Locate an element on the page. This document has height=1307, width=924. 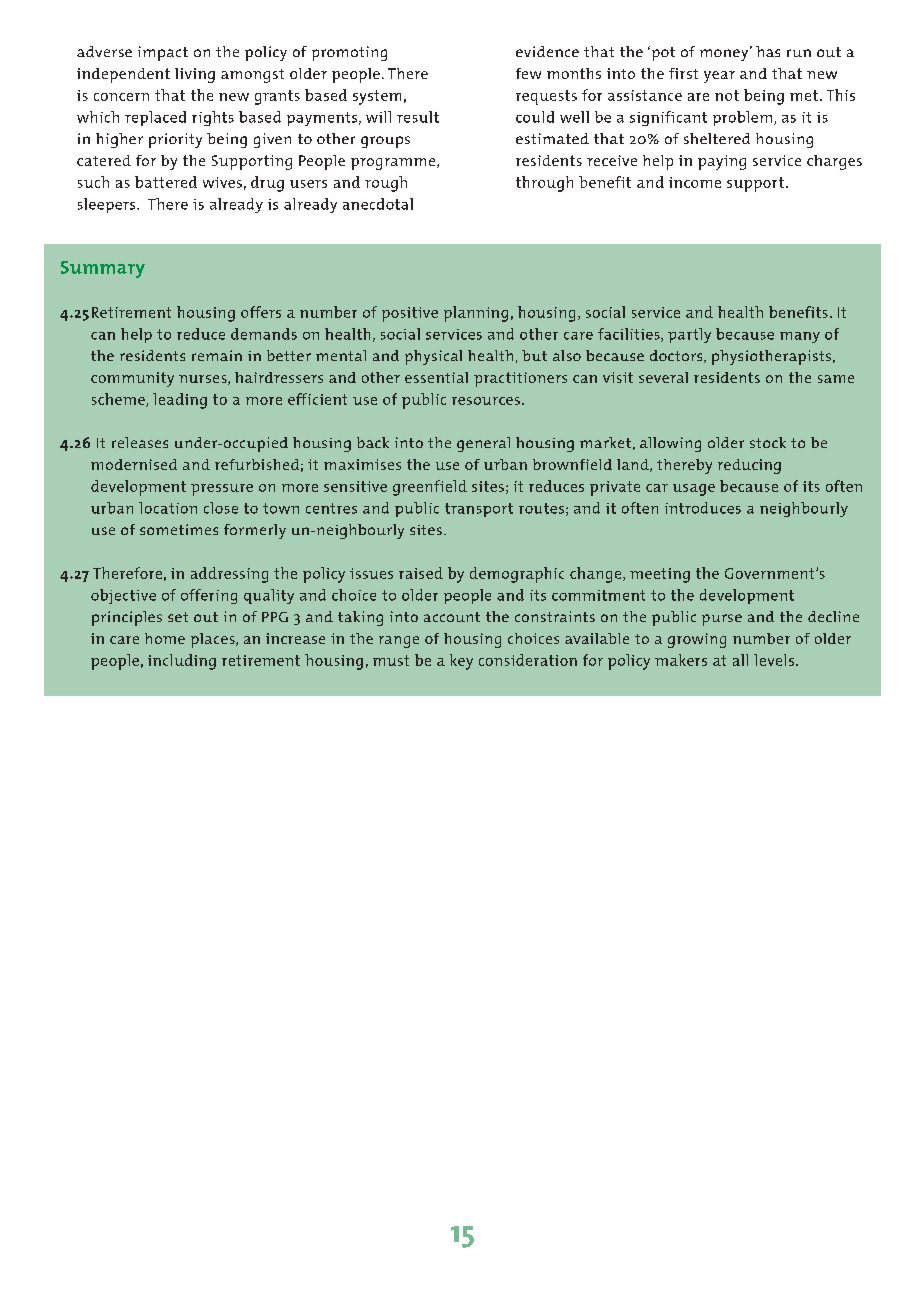
living is located at coordinates (195, 75).
